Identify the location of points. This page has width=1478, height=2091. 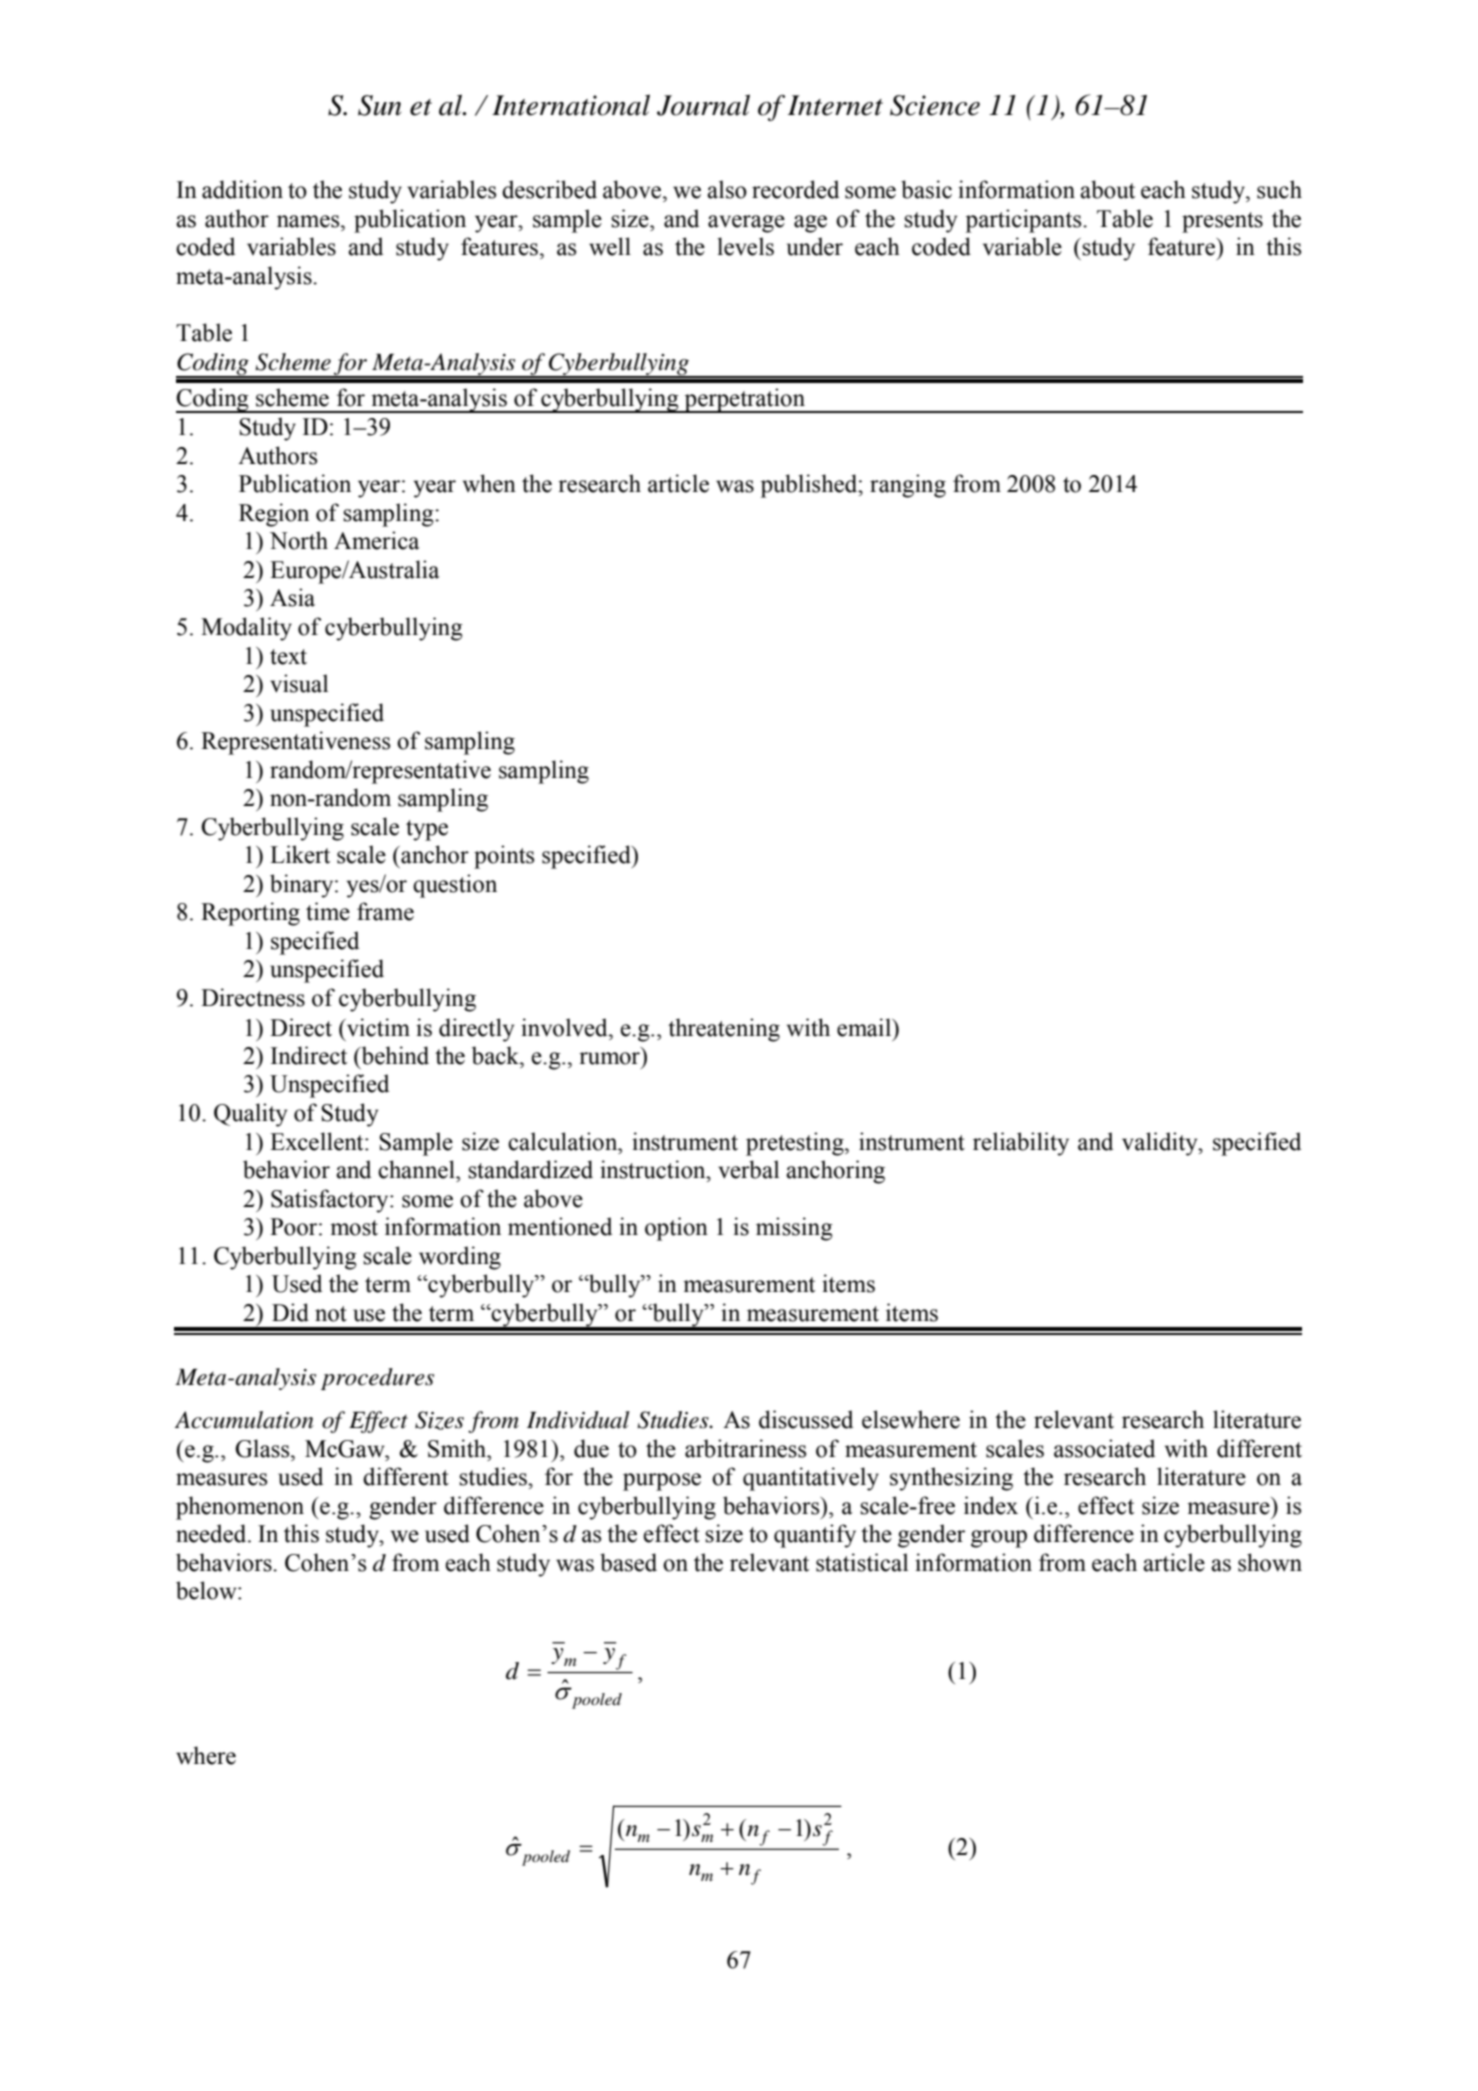
(504, 857).
